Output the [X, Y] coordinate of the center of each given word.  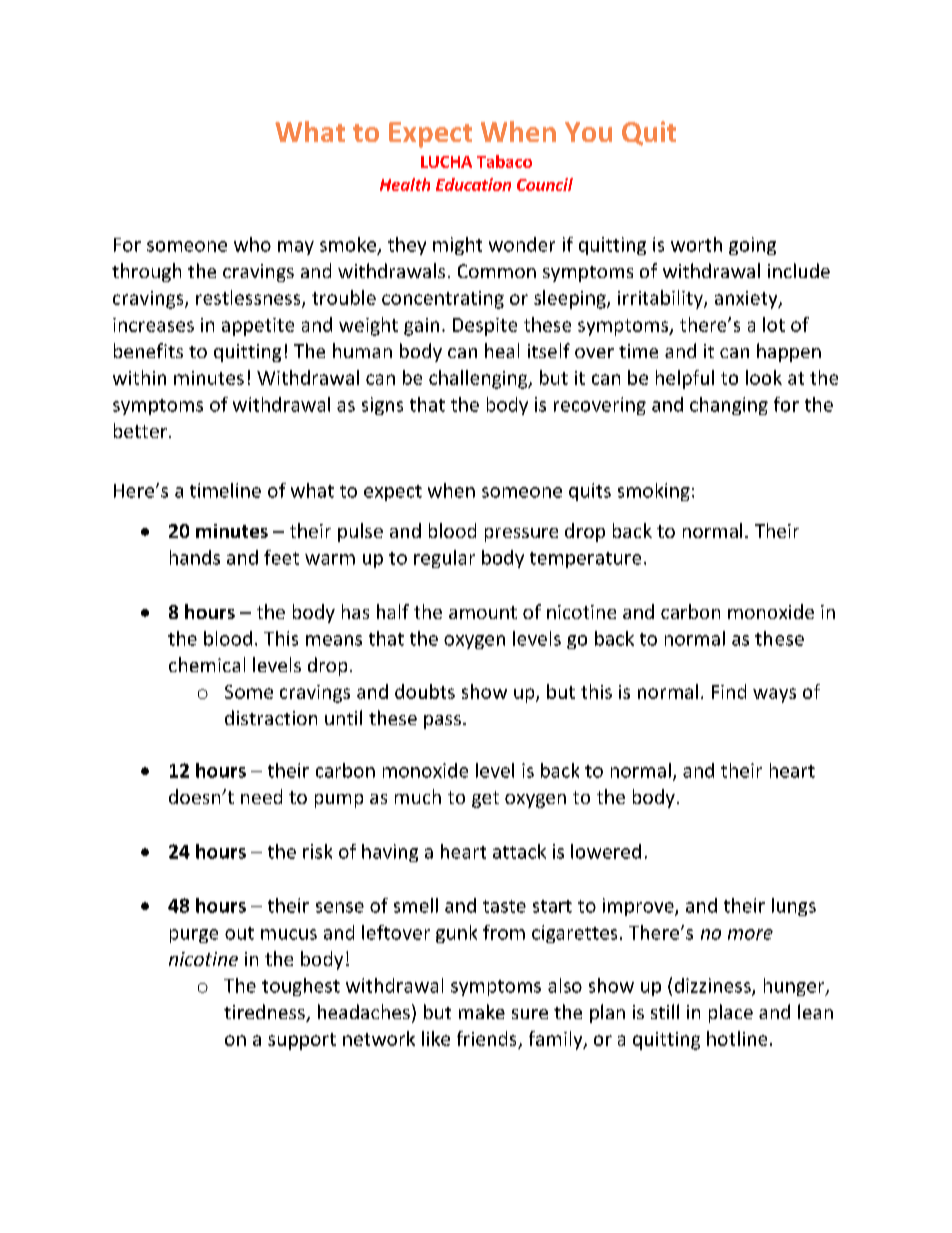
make [482, 1011]
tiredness [265, 1013]
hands [195, 557]
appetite [258, 327]
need [261, 796]
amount [483, 612]
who [252, 244]
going [752, 246]
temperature [585, 560]
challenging [479, 379]
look [764, 377]
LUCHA [446, 162]
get [485, 799]
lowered [606, 851]
